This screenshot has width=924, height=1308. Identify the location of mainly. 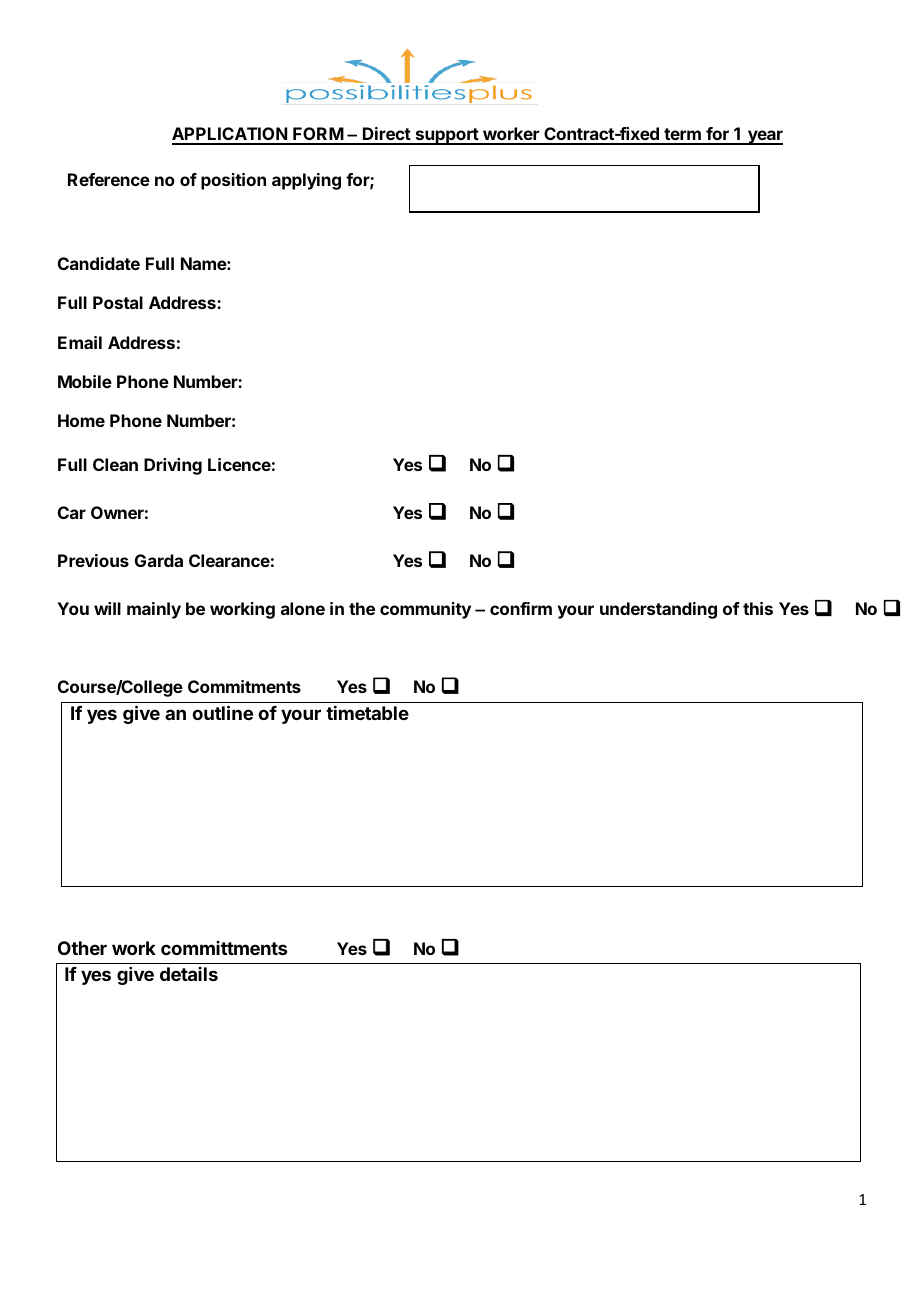
(154, 610).
